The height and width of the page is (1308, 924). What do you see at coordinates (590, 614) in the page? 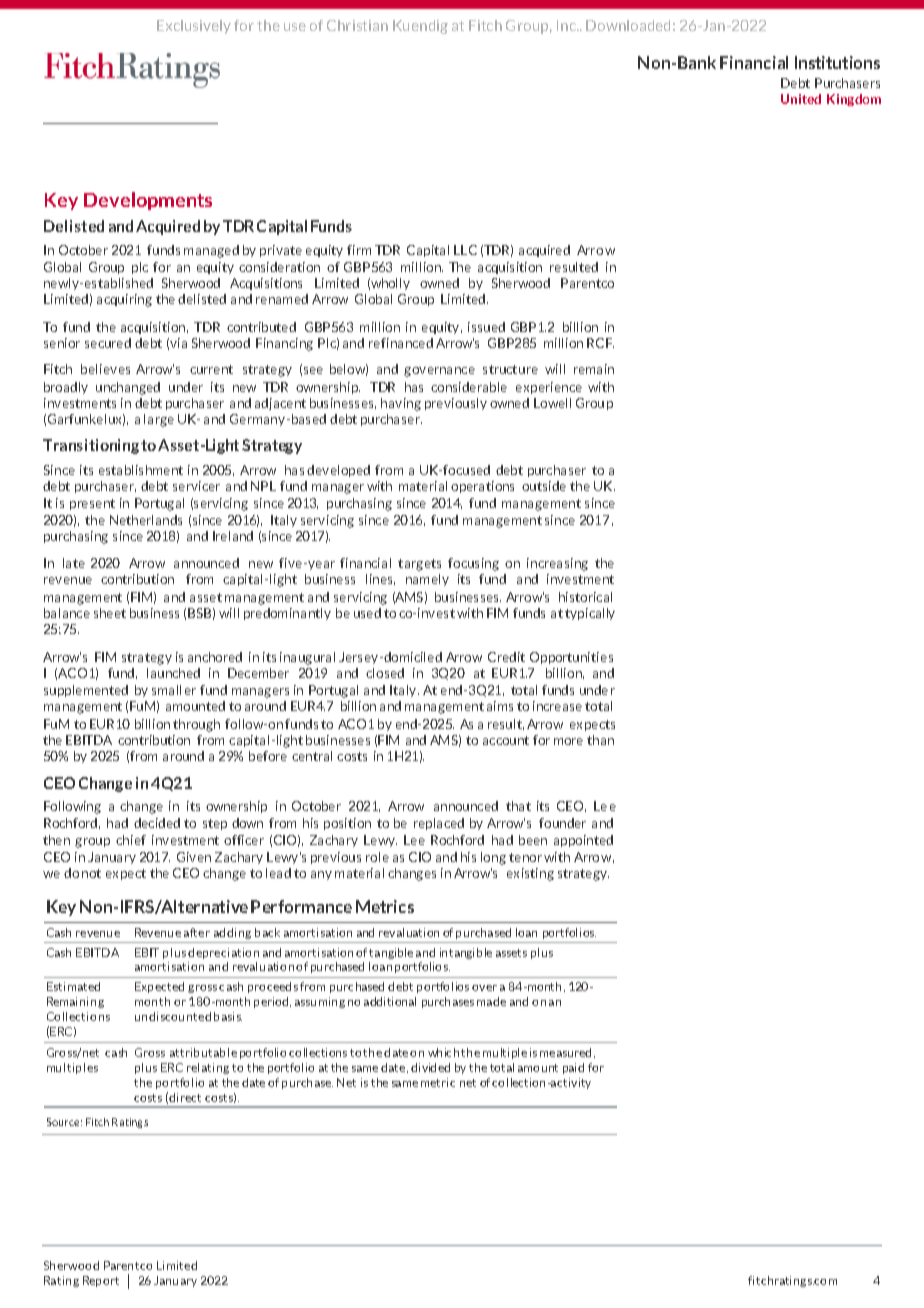
I see `typically` at bounding box center [590, 614].
